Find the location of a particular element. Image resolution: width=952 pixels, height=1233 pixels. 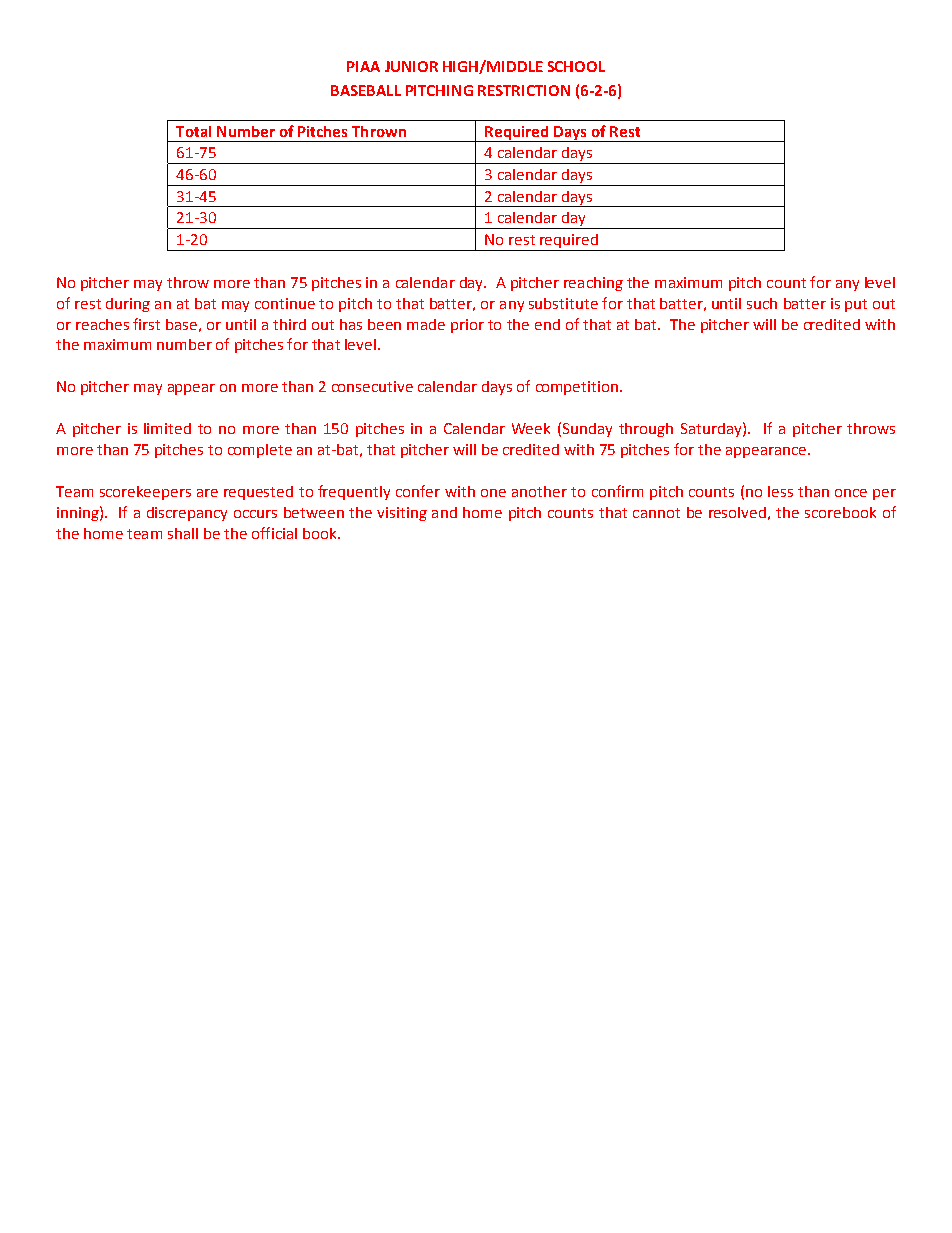

SCHOOL is located at coordinates (576, 66).
